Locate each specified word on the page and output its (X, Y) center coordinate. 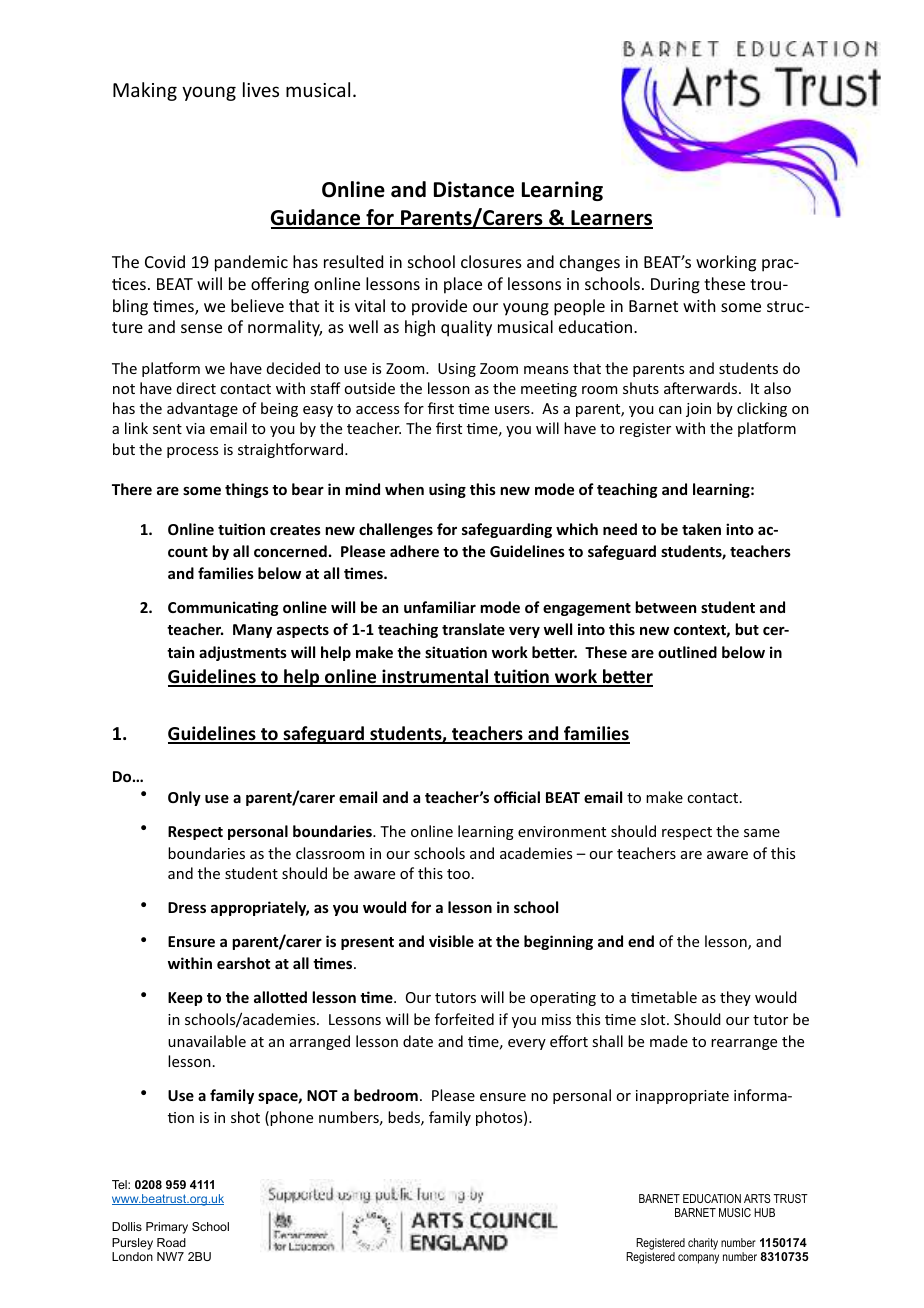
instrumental (435, 677)
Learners (611, 219)
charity (703, 1244)
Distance (474, 189)
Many (252, 631)
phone (291, 1118)
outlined (687, 652)
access (377, 410)
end (641, 941)
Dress (187, 907)
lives (261, 89)
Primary (167, 1228)
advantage (202, 409)
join (698, 410)
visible (451, 941)
